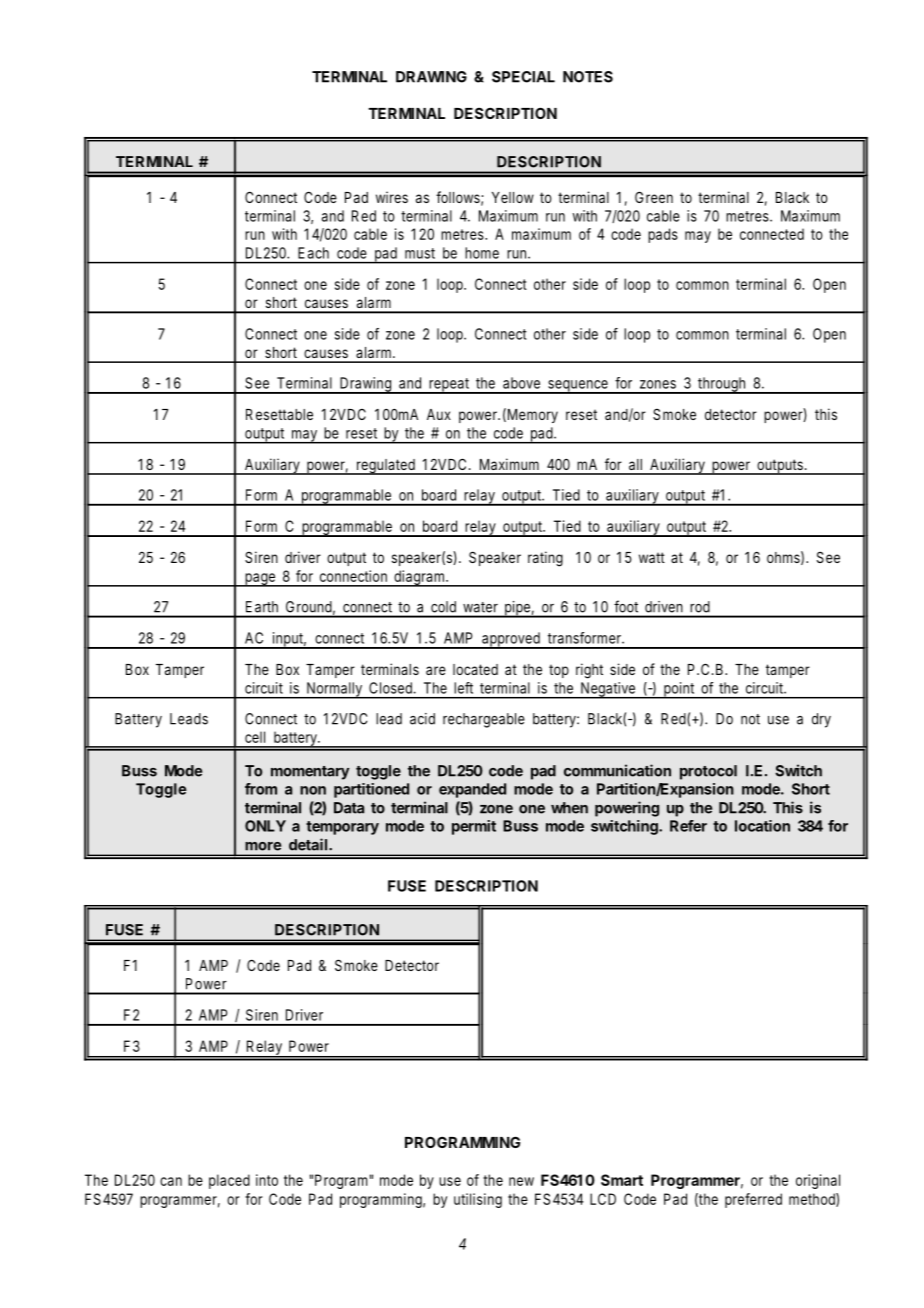 This screenshot has height=1308, width=924. Describe the element at coordinates (262, 607) in the screenshot. I see `Earth` at that location.
